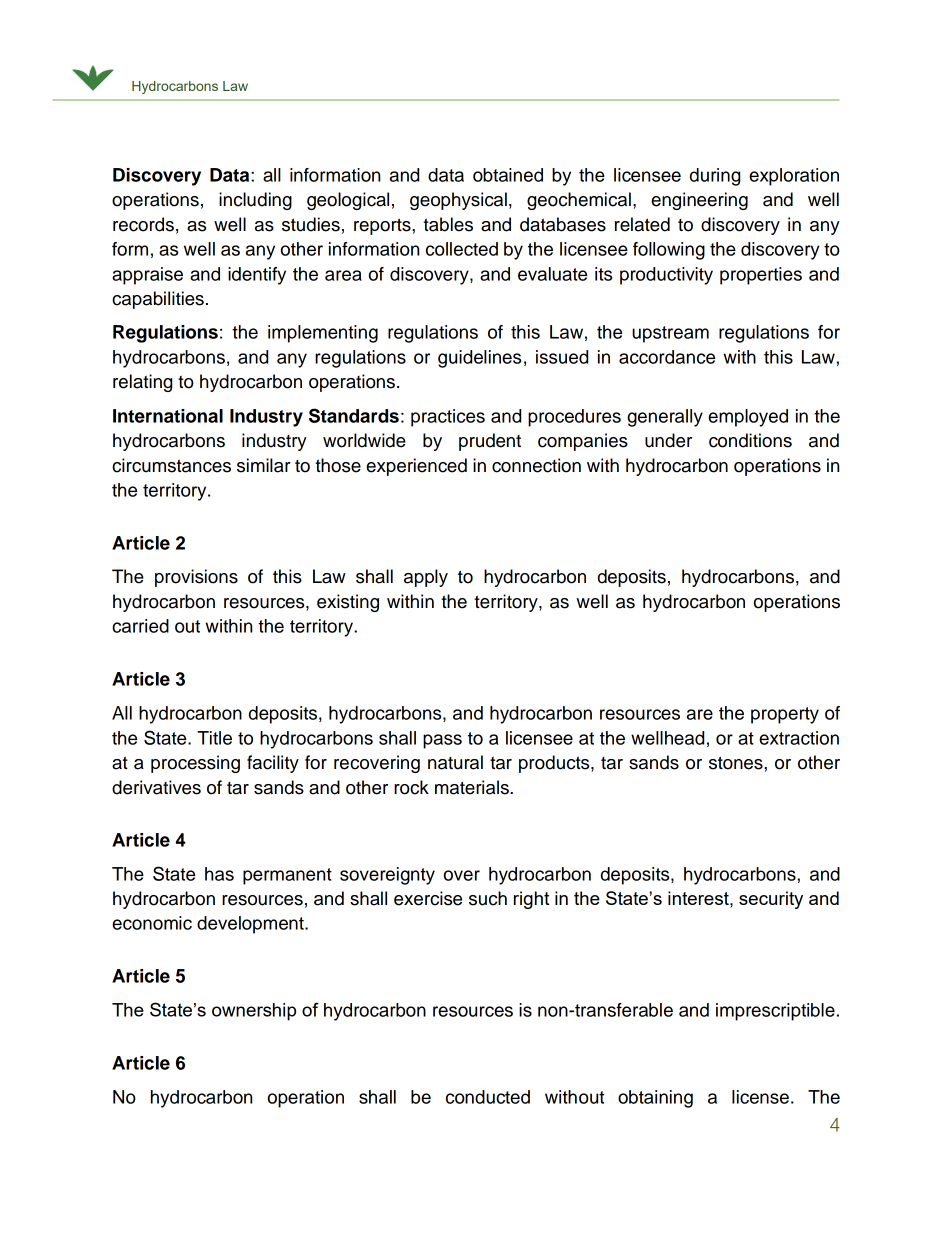  I want to click on materials, so click(473, 787).
